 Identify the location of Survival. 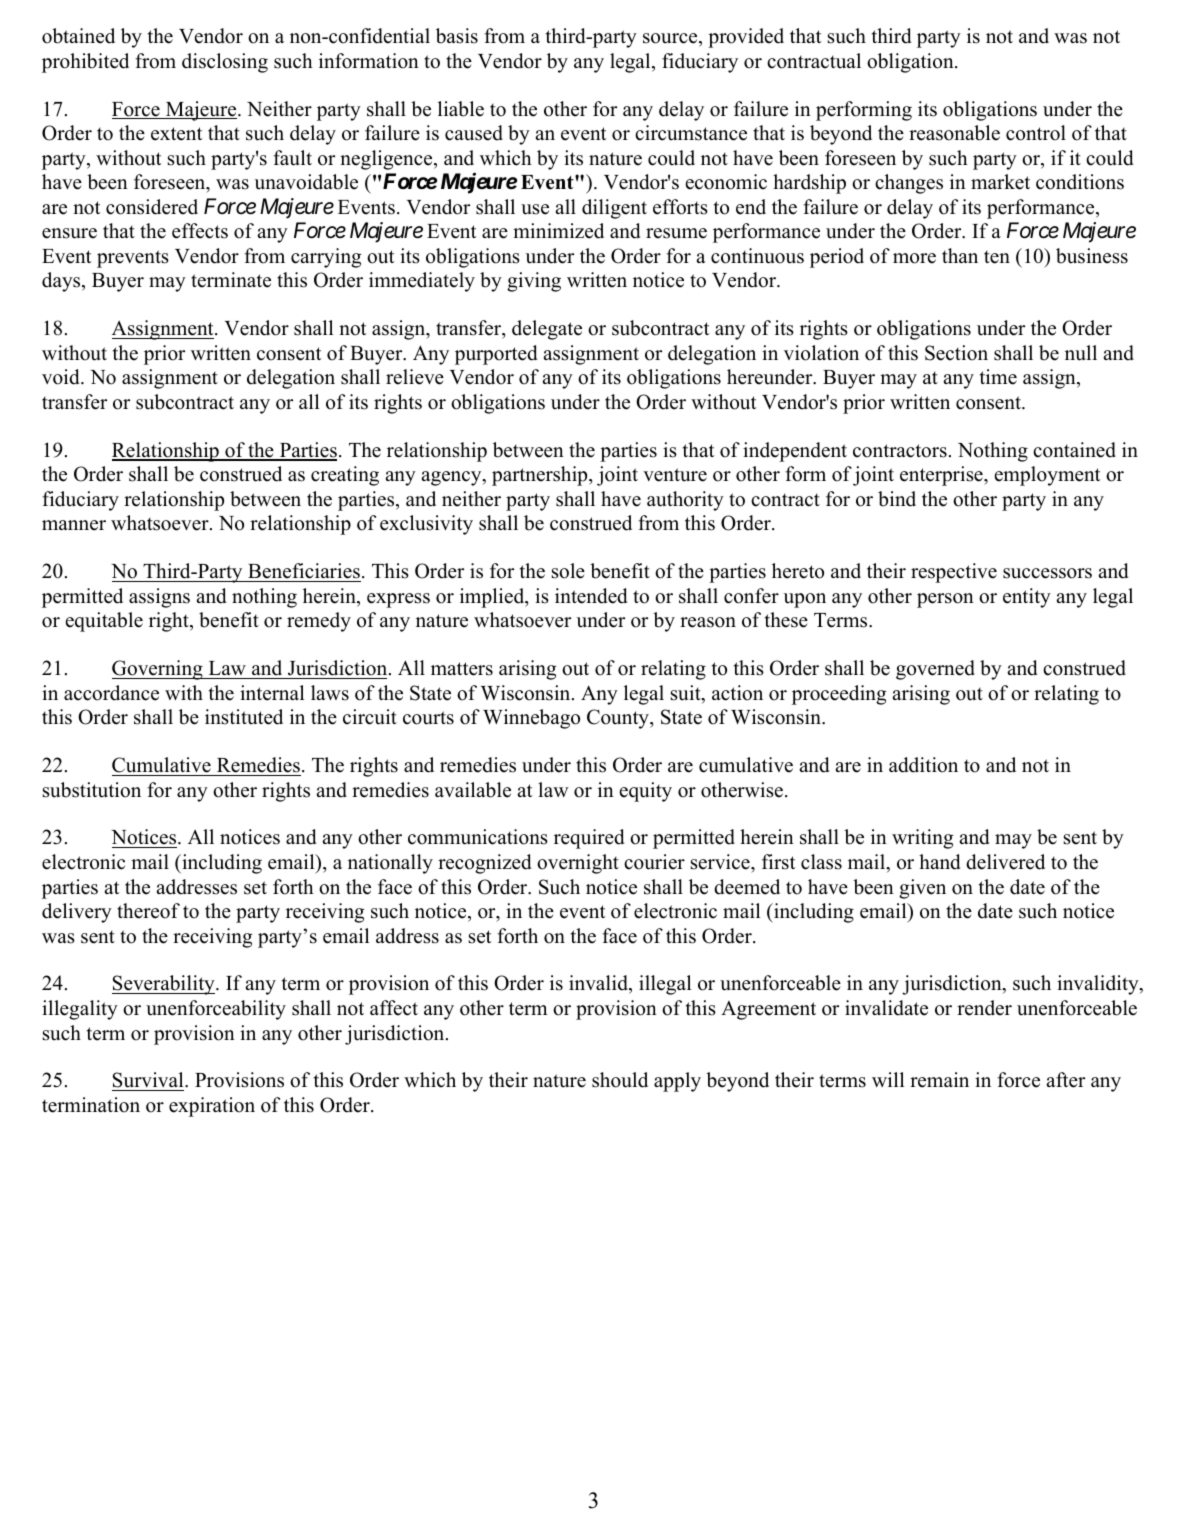
(149, 1081).
